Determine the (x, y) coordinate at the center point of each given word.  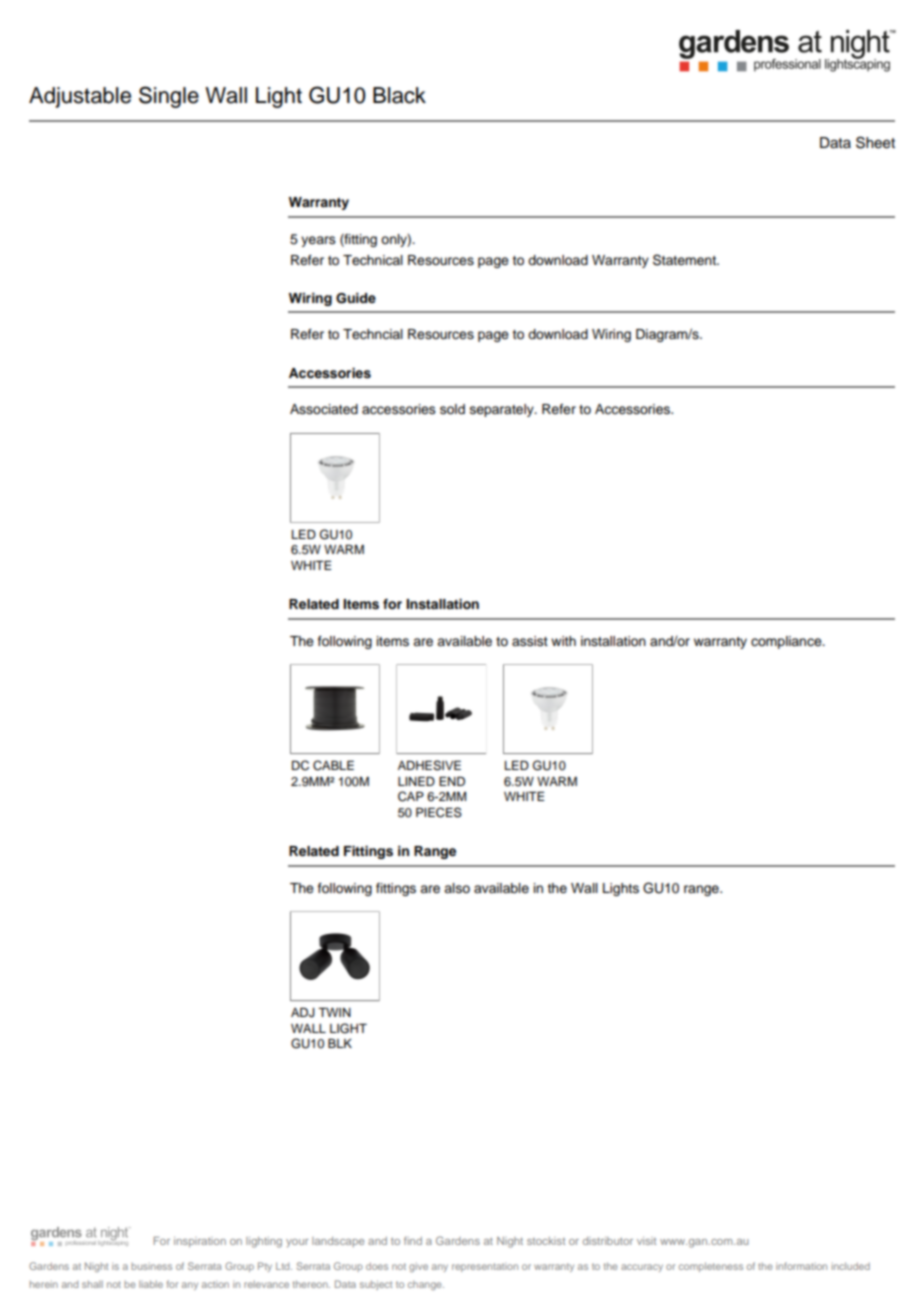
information (801, 1266)
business (151, 1266)
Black (399, 95)
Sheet (875, 142)
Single (169, 97)
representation (485, 1267)
